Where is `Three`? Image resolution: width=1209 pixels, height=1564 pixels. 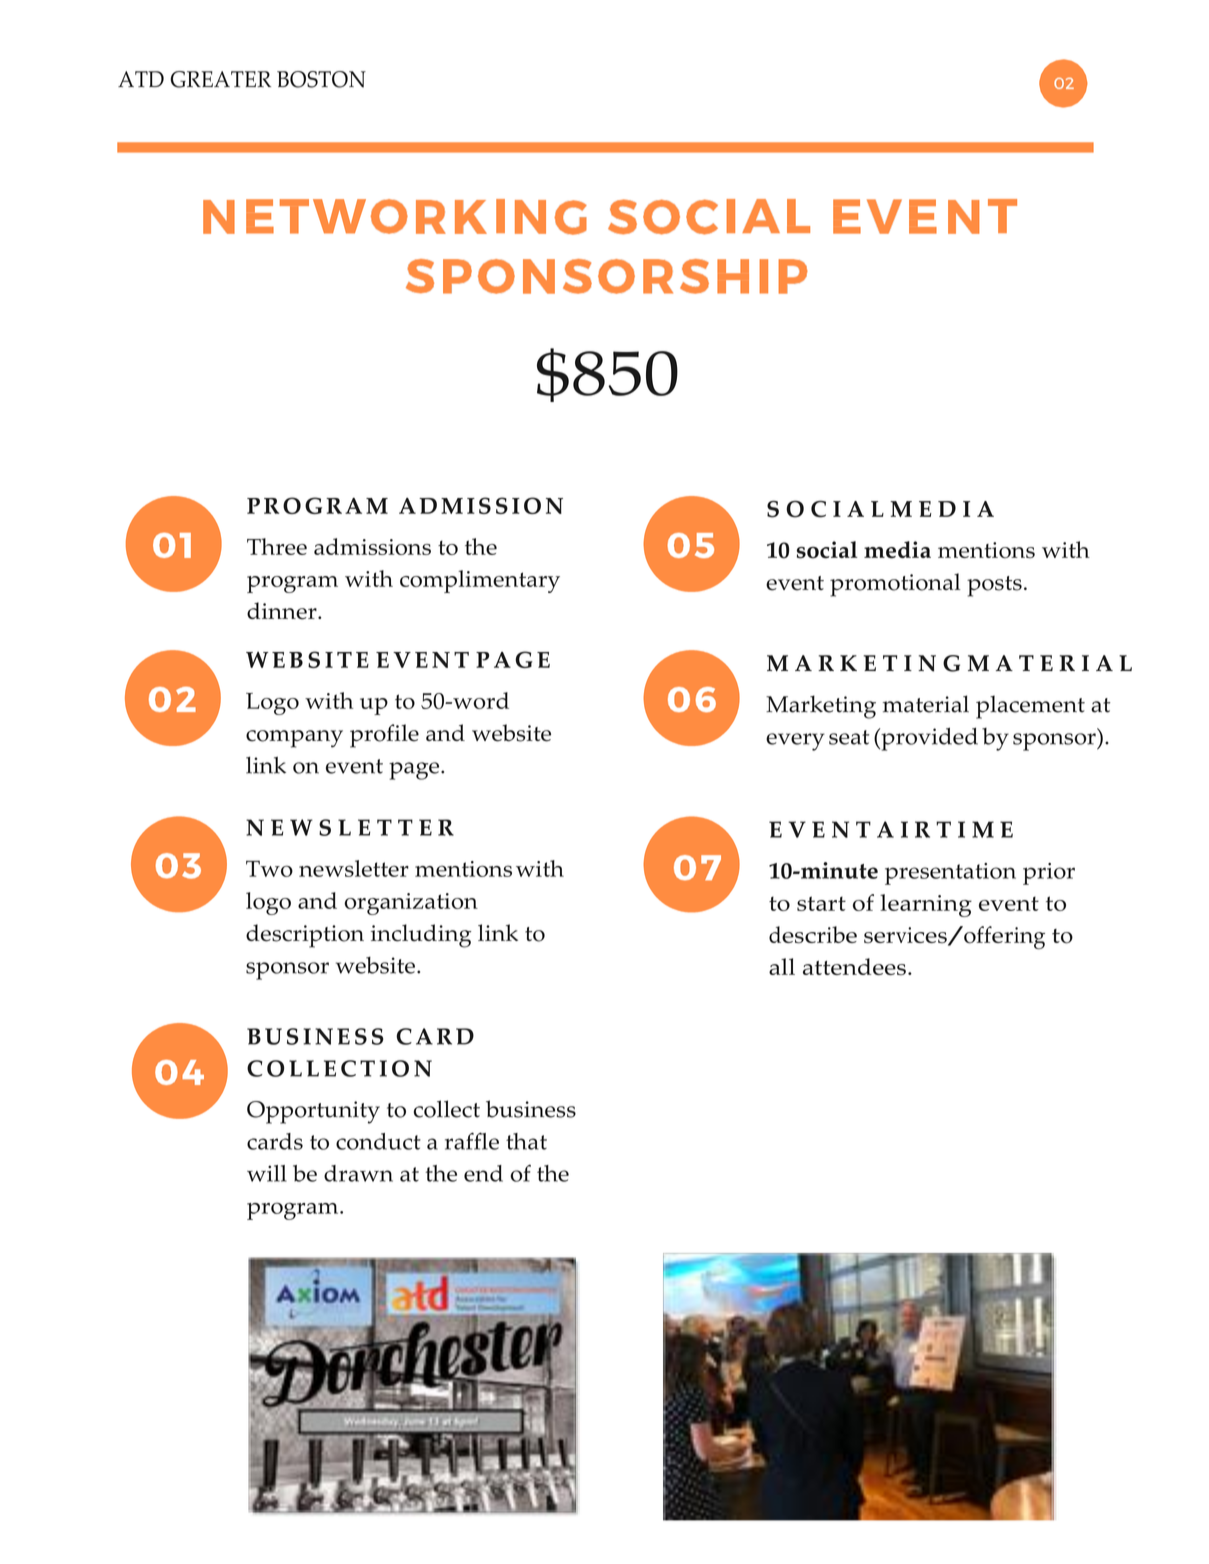 Three is located at coordinates (277, 546).
